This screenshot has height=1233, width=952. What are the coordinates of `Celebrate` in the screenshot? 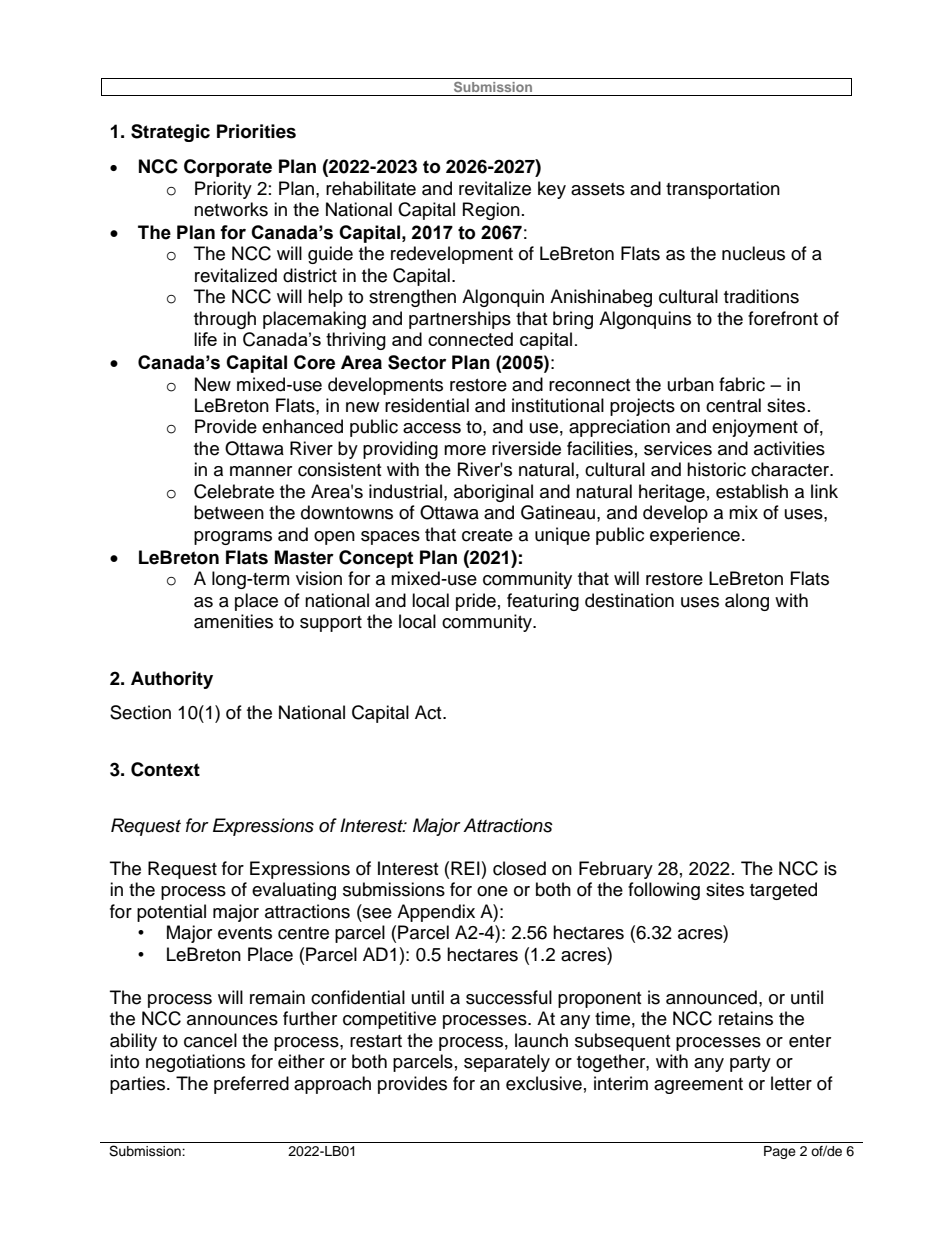 It's located at (234, 491).
